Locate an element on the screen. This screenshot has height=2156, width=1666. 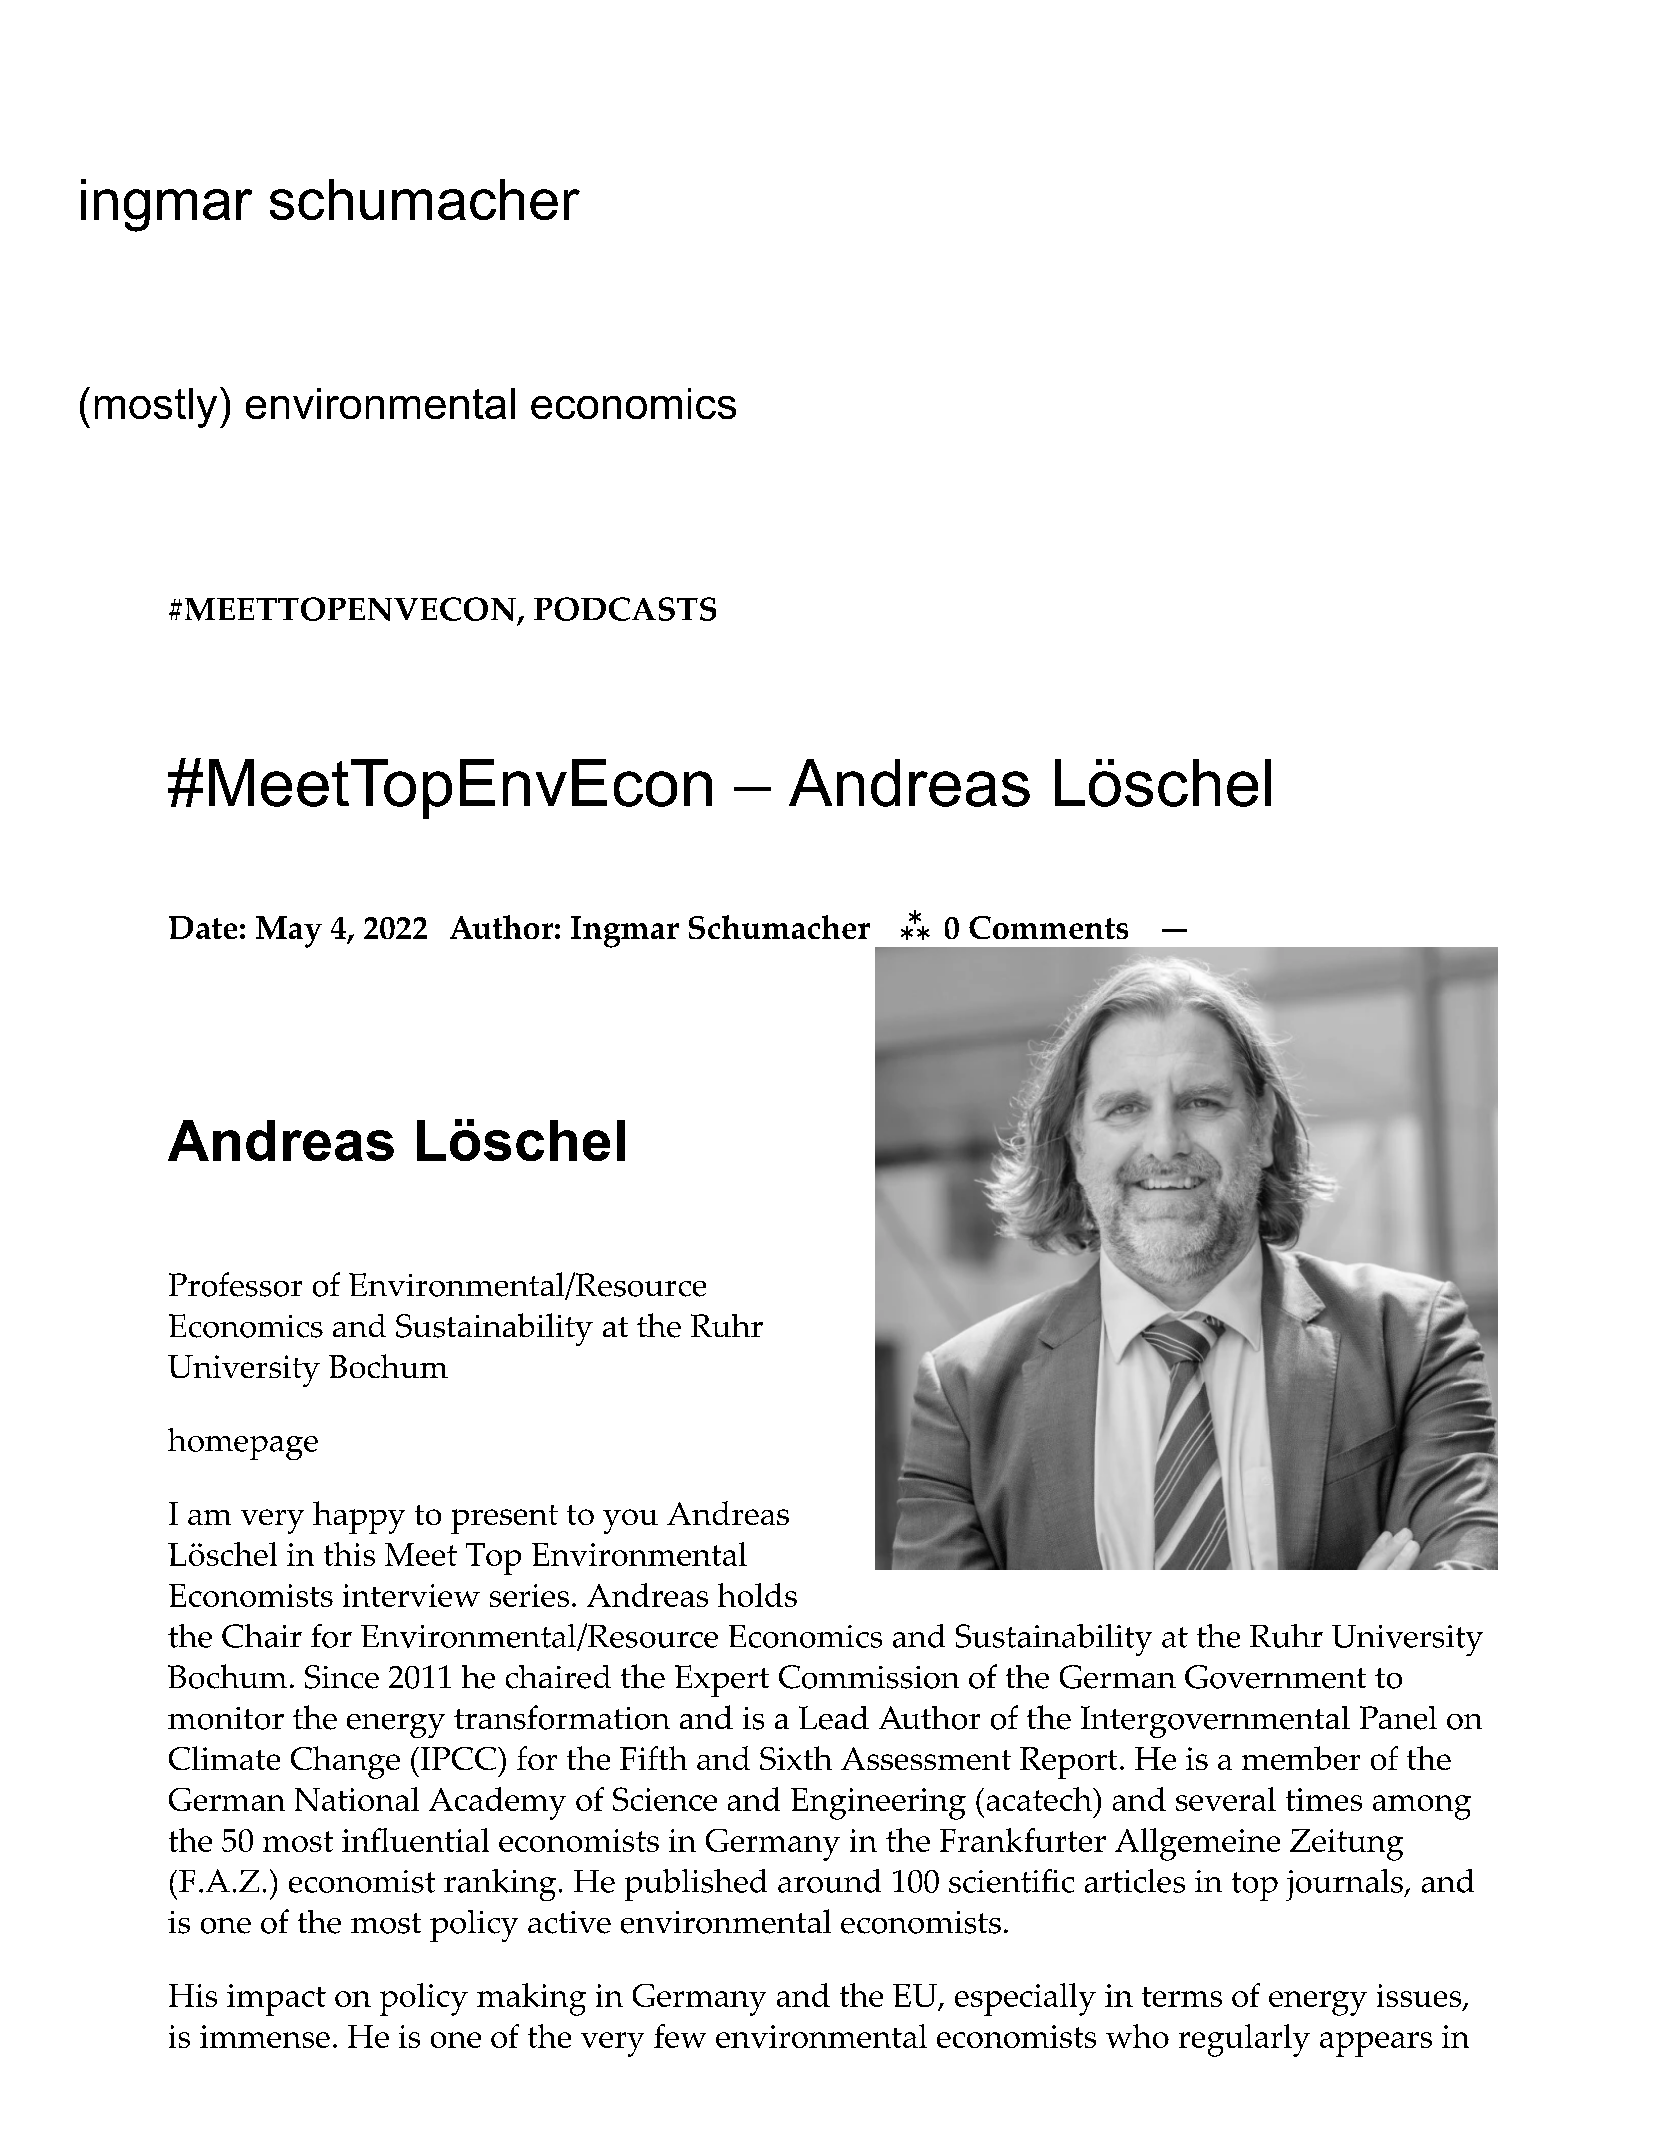
Date is located at coordinates (203, 927).
